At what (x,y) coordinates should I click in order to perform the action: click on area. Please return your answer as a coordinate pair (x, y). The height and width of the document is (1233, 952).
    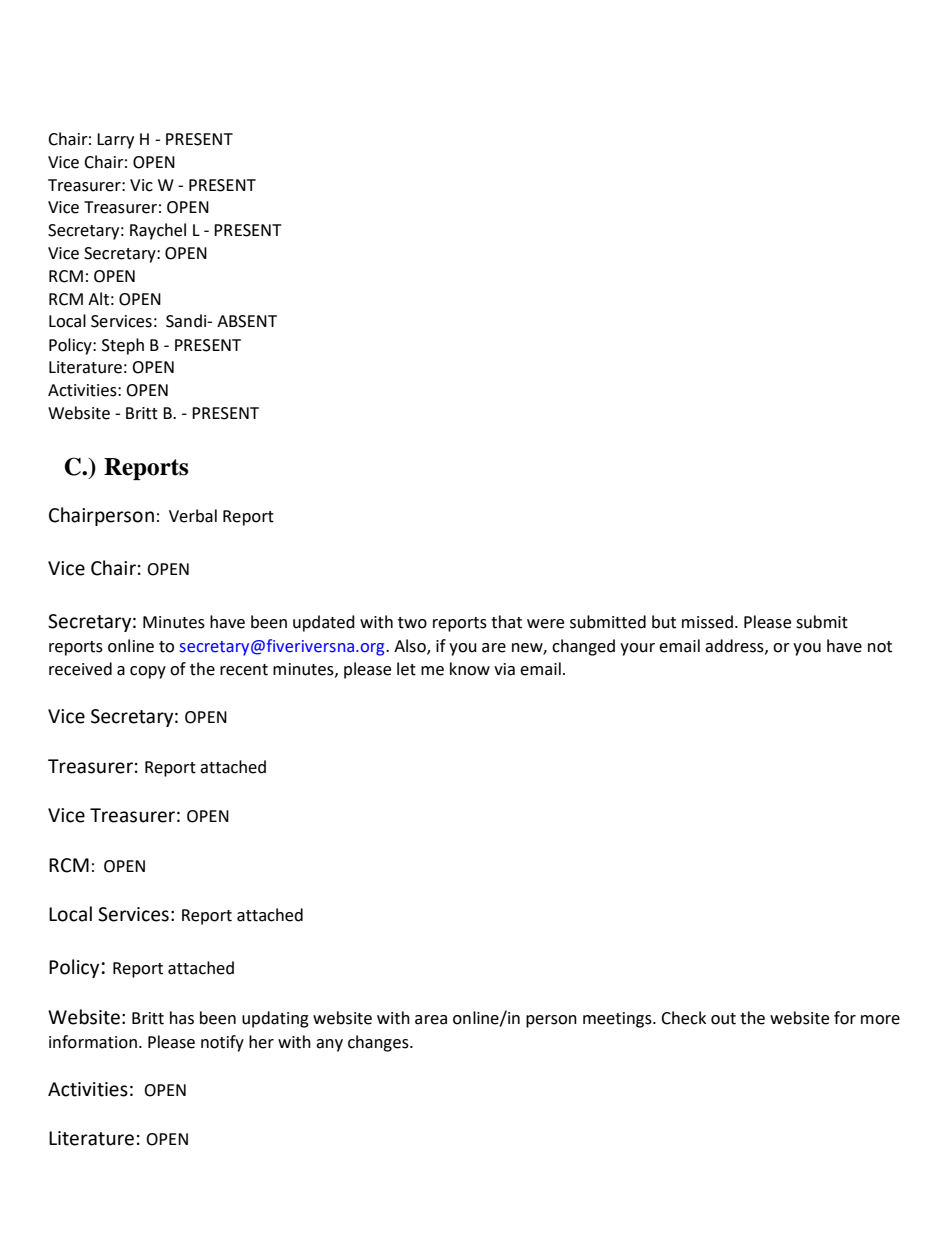
    Looking at the image, I should click on (431, 1020).
